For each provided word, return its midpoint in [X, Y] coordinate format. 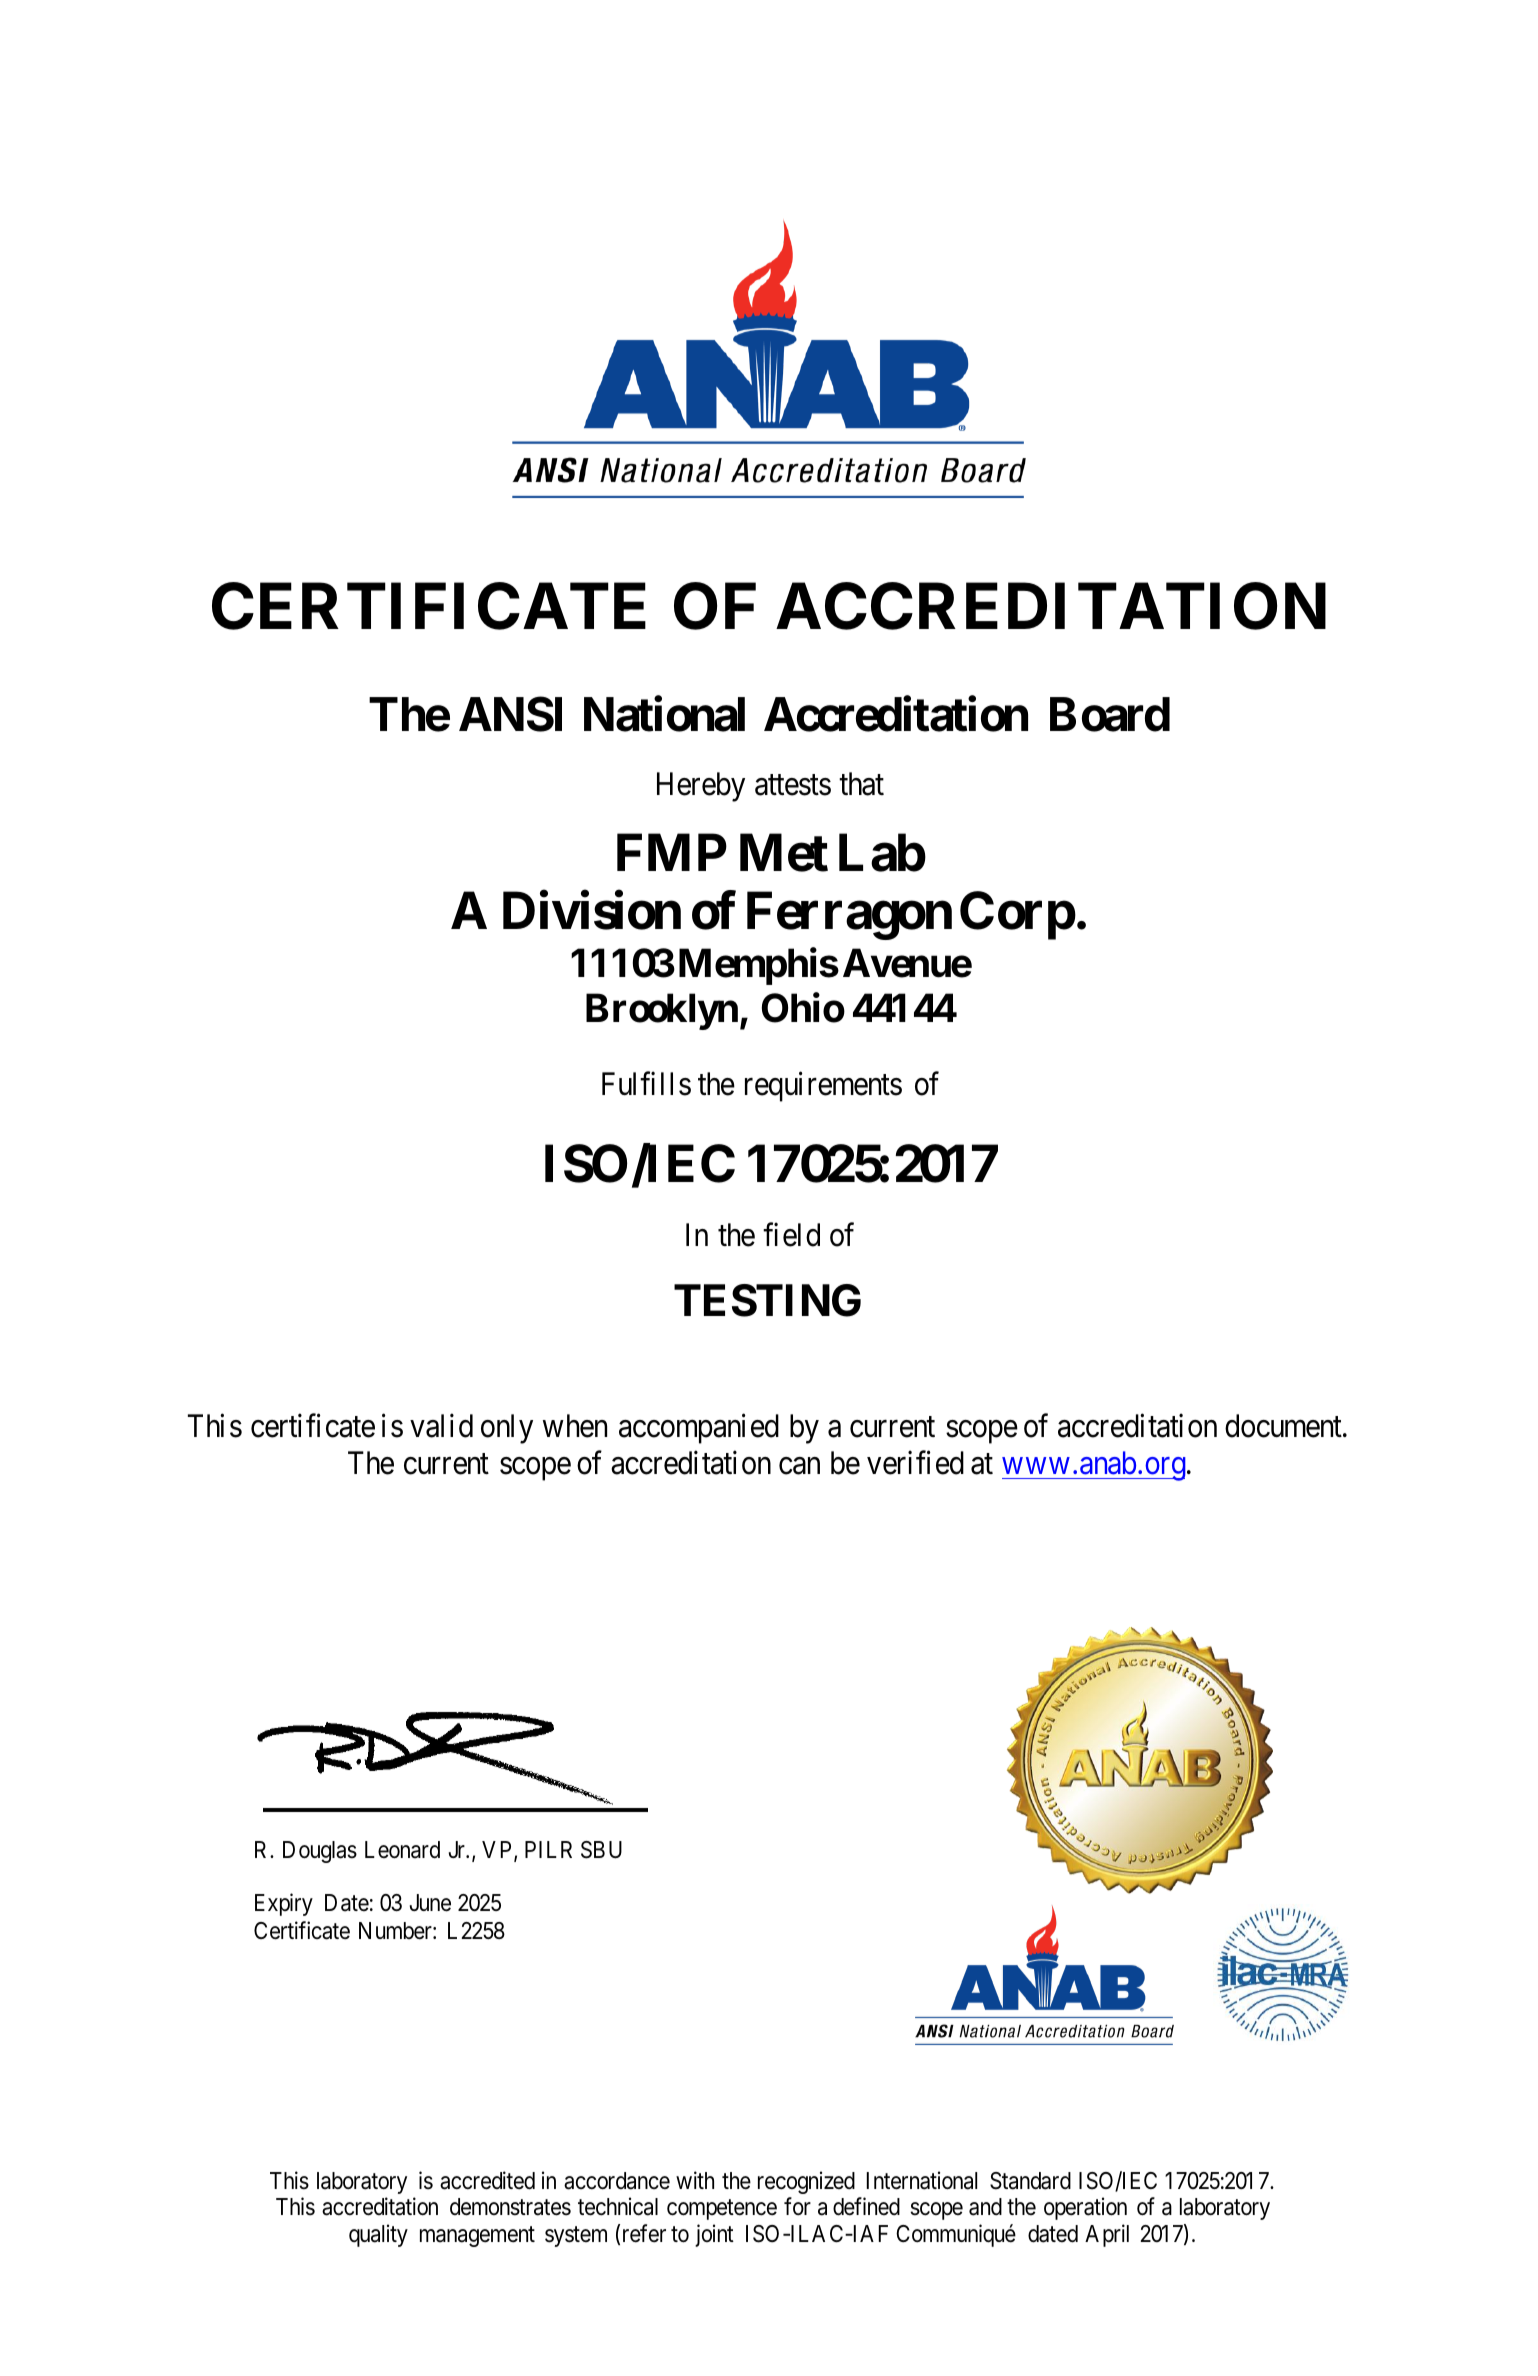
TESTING [767, 1300]
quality [378, 2235]
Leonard [402, 1850]
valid [441, 1426]
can [799, 1466]
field [791, 1235]
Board [1110, 715]
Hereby [701, 787]
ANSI [510, 714]
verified [915, 1463]
